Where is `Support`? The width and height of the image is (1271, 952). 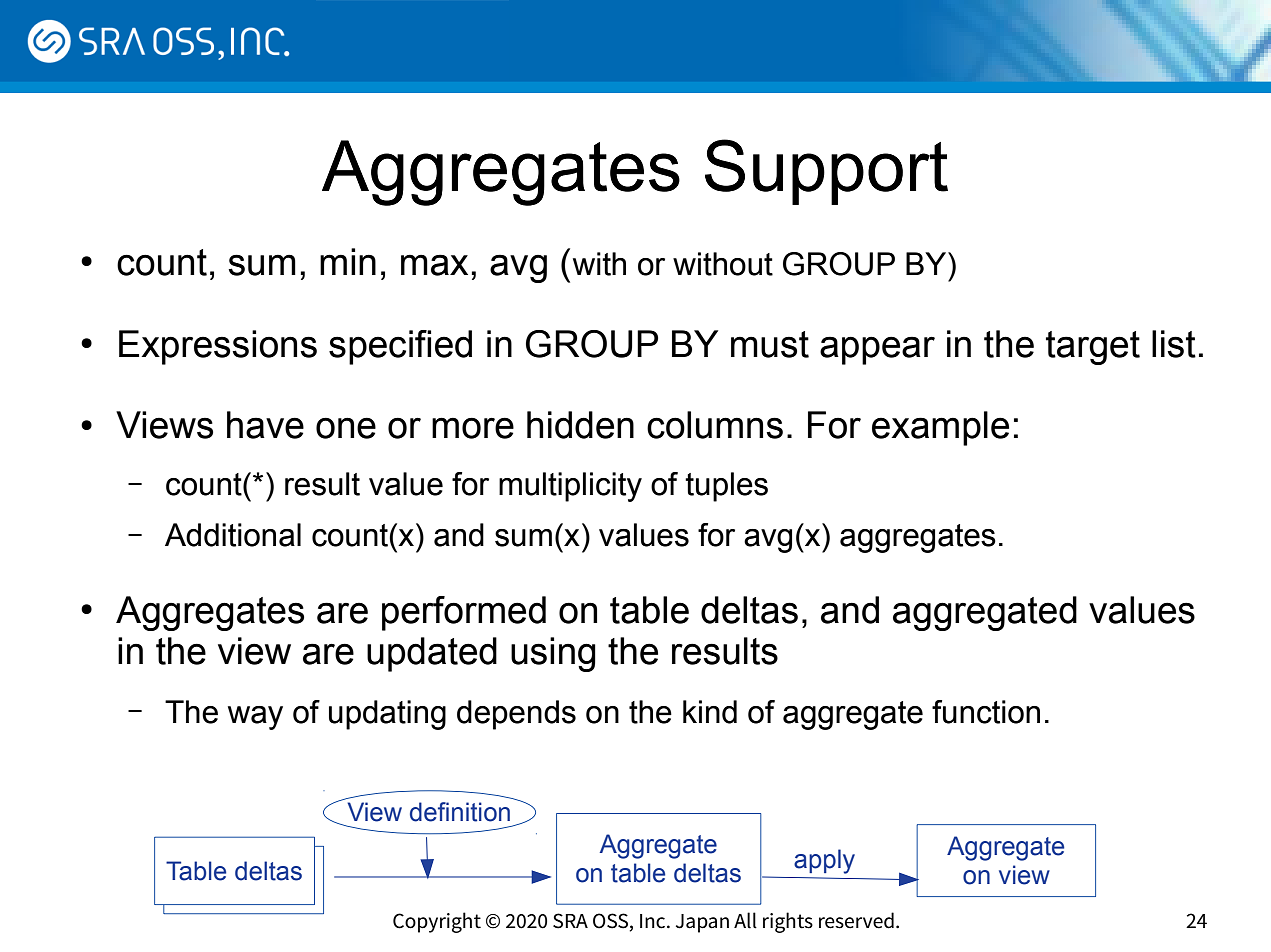 Support is located at coordinates (826, 172).
